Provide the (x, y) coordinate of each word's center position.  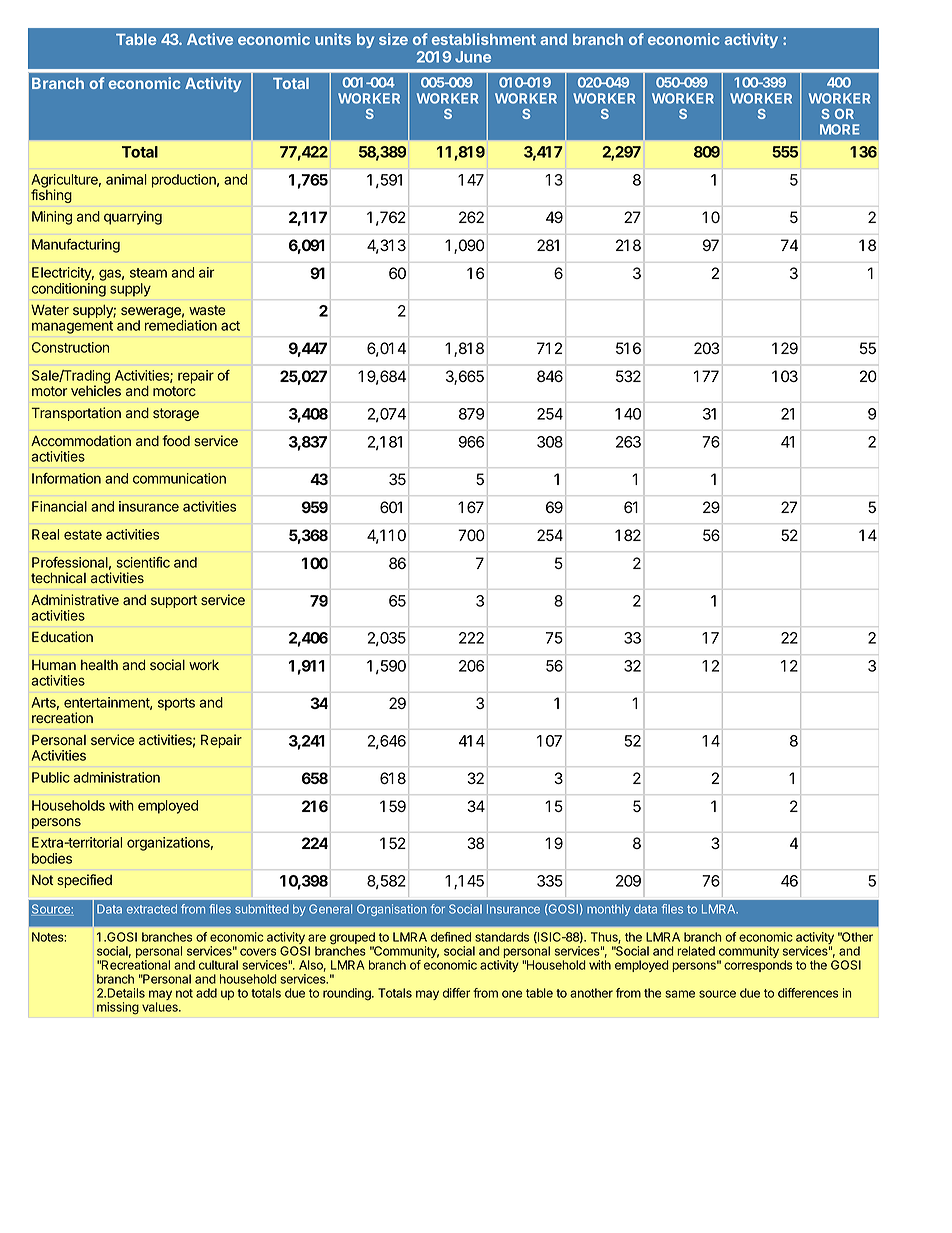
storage (176, 414)
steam (148, 273)
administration (116, 777)
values (161, 1007)
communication (179, 478)
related (696, 951)
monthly (609, 910)
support (174, 601)
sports (176, 704)
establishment (484, 39)
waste (207, 310)
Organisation (392, 910)
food (176, 440)
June (473, 57)
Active (210, 39)
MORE (840, 129)
